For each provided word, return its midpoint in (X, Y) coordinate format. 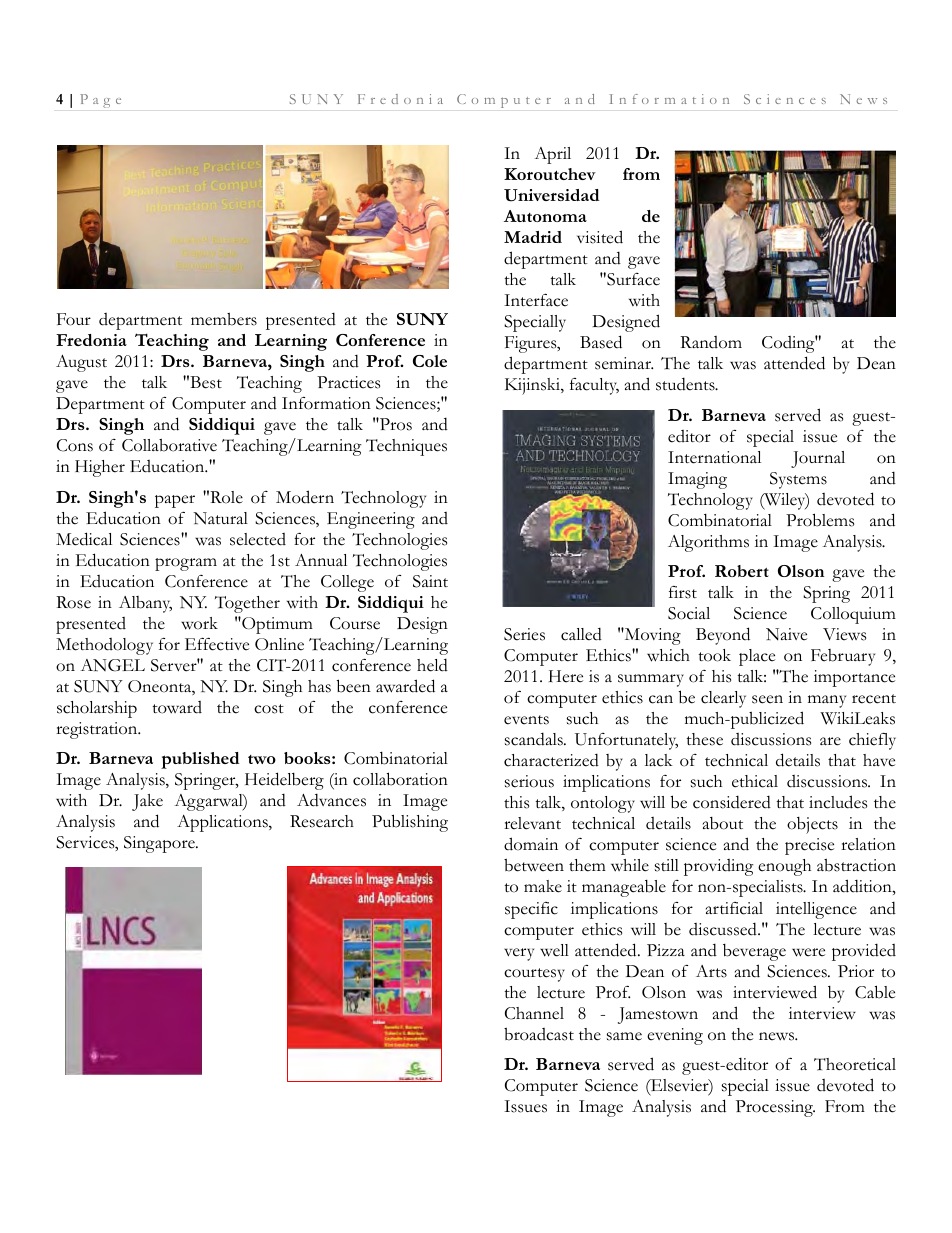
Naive (786, 634)
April (552, 155)
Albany (145, 604)
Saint (430, 581)
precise (809, 846)
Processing (775, 1108)
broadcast (539, 1034)
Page (100, 101)
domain (531, 844)
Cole (430, 361)
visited (600, 237)
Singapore (160, 844)
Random (711, 342)
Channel (534, 1013)
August (81, 363)
